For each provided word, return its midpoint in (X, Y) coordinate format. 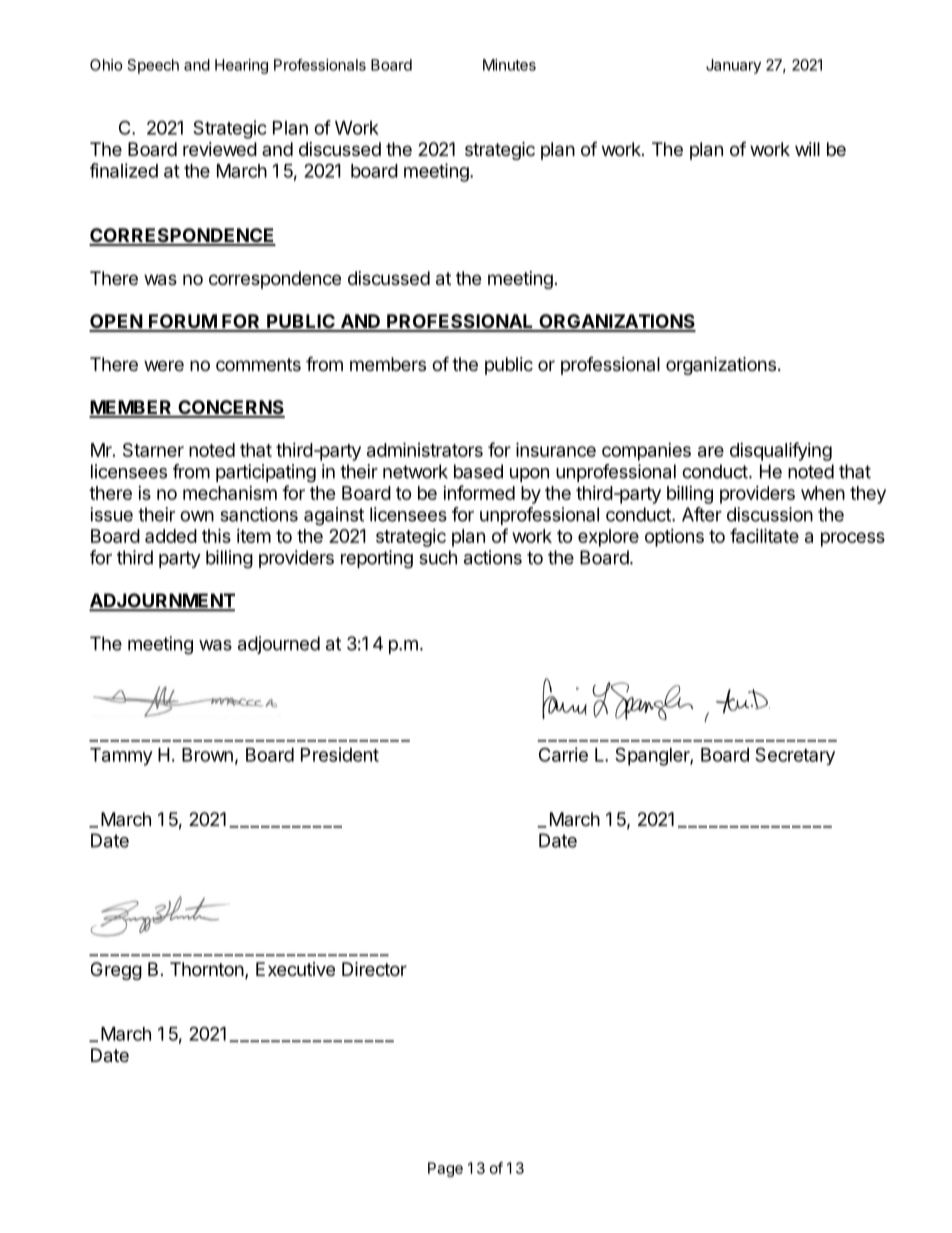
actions (493, 557)
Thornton (207, 969)
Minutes (509, 65)
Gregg (116, 971)
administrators (425, 449)
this (216, 535)
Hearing (241, 66)
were (164, 365)
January (733, 66)
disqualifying (781, 451)
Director (374, 969)
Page (445, 1169)
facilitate (764, 535)
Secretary (795, 756)
